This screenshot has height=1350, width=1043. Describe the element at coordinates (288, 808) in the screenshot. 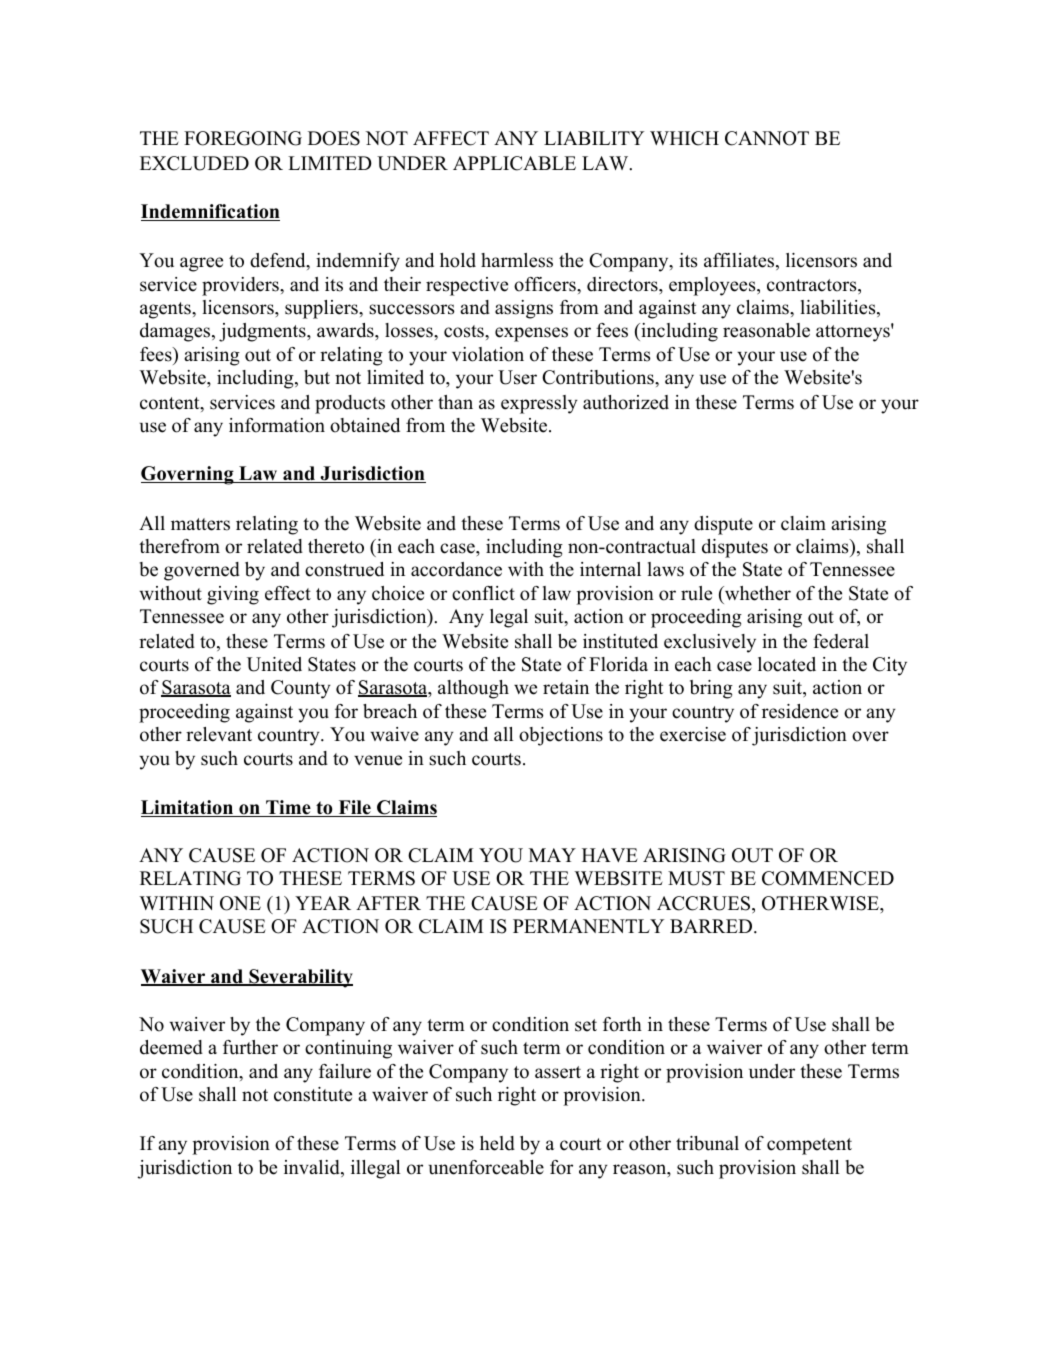

I see `Time` at that location.
